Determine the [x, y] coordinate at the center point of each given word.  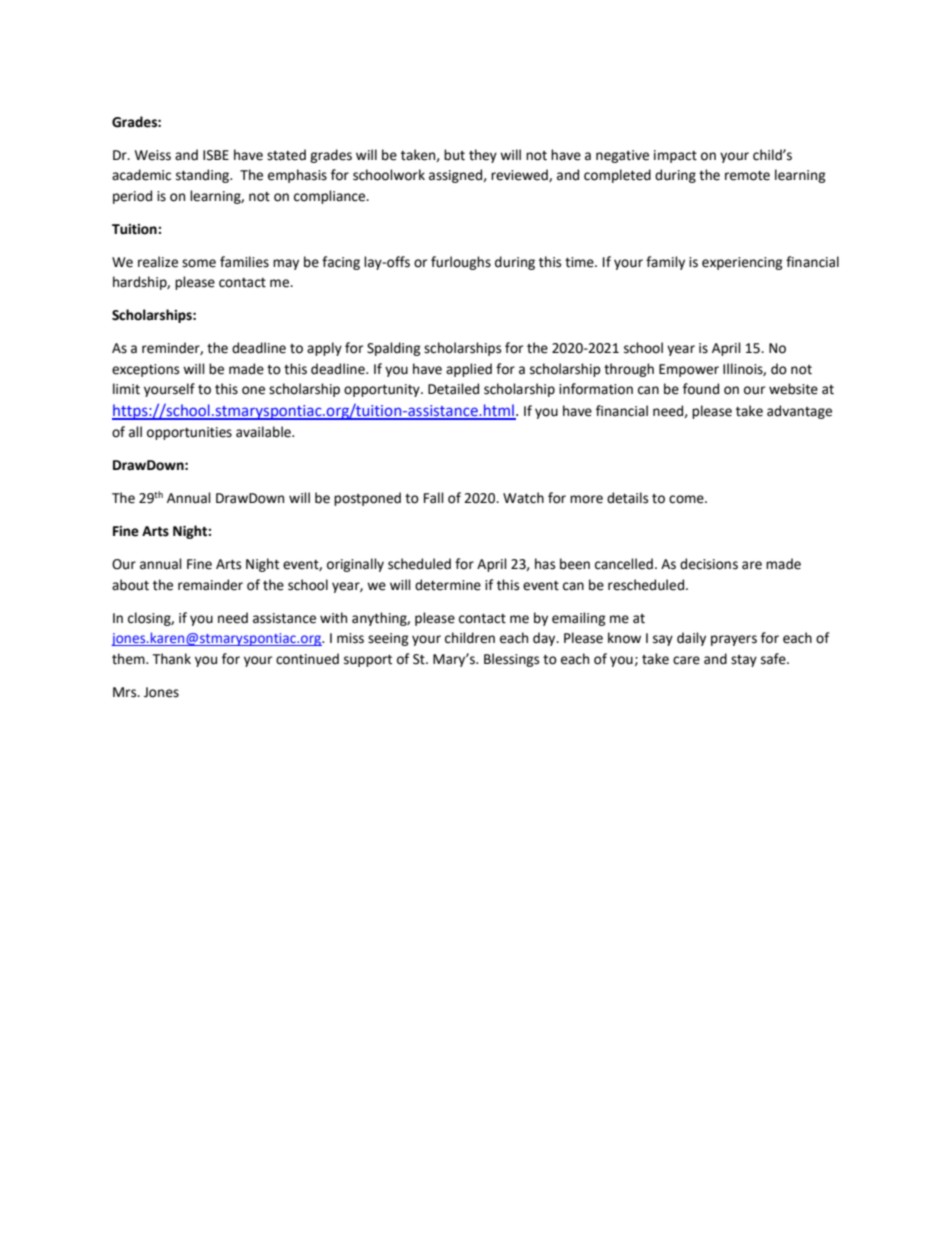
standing [204, 176]
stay [744, 661]
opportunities [189, 433]
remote [747, 176]
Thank [171, 659]
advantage [799, 412]
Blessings [511, 660]
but [454, 155]
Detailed [453, 389]
